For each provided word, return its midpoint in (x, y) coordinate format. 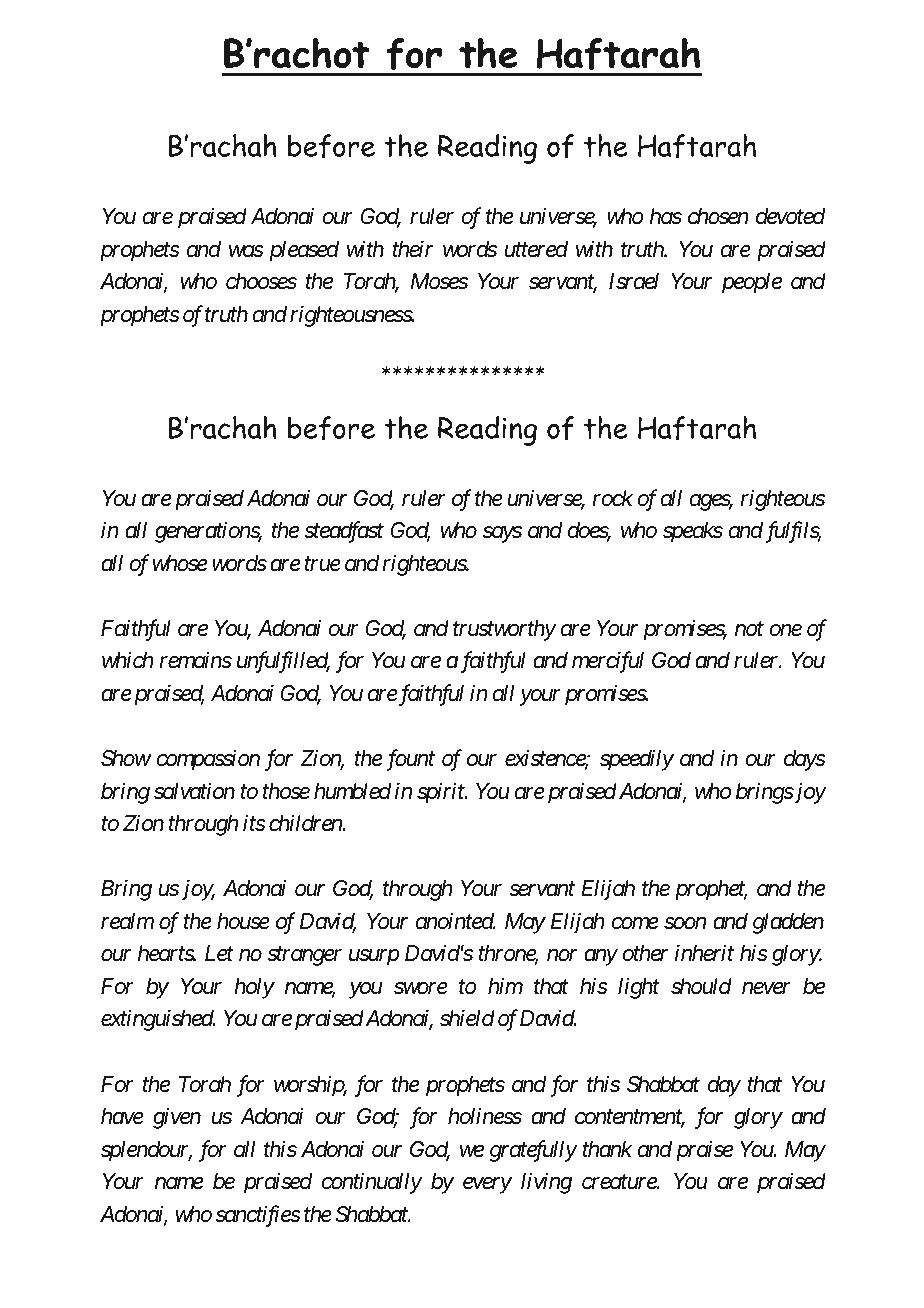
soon (685, 923)
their (412, 249)
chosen (718, 216)
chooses (261, 281)
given (177, 1118)
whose (180, 563)
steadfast (344, 532)
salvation (194, 791)
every (487, 1186)
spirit (441, 793)
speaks (693, 532)
